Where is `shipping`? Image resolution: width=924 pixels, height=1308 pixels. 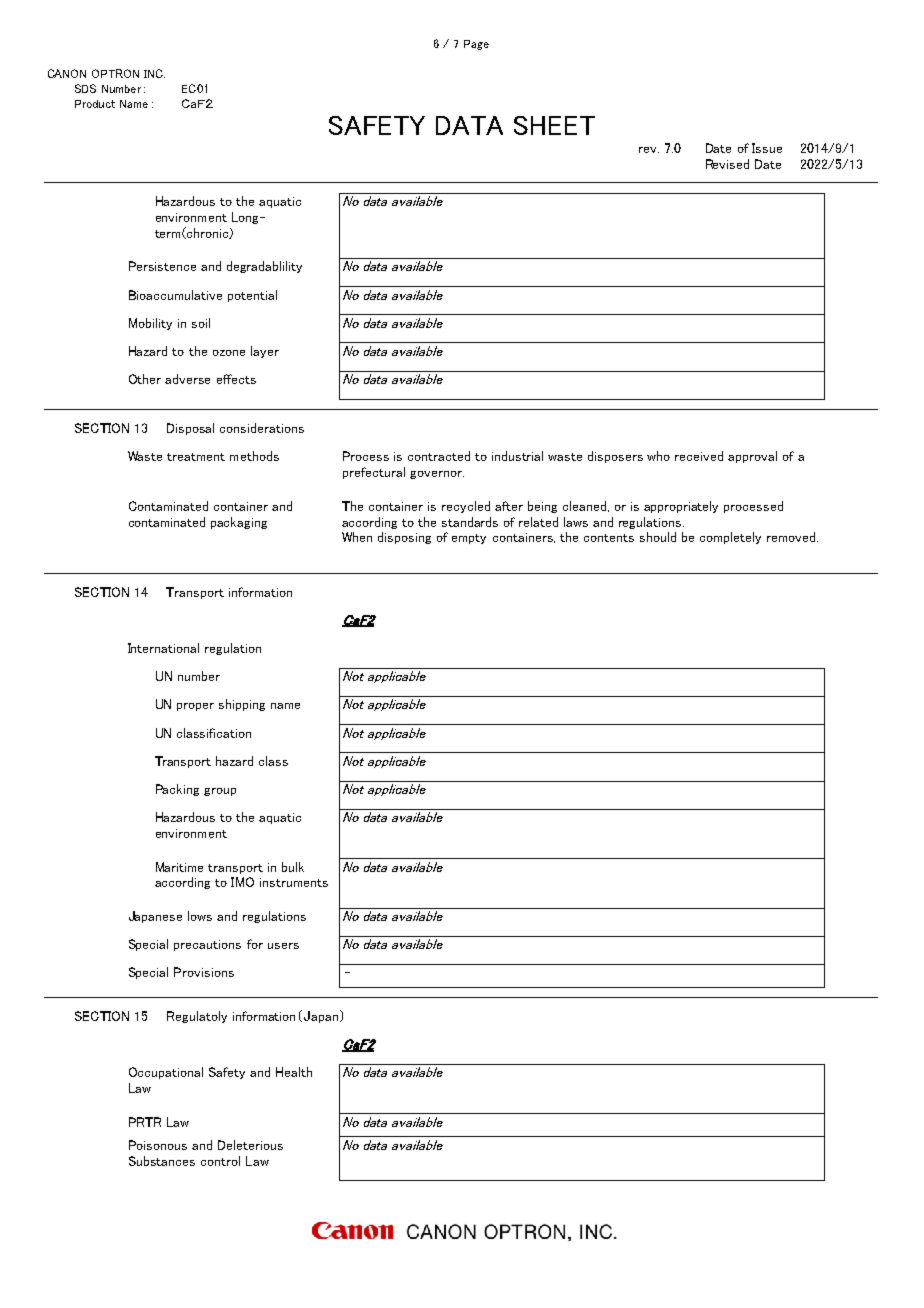
shipping is located at coordinates (242, 705).
